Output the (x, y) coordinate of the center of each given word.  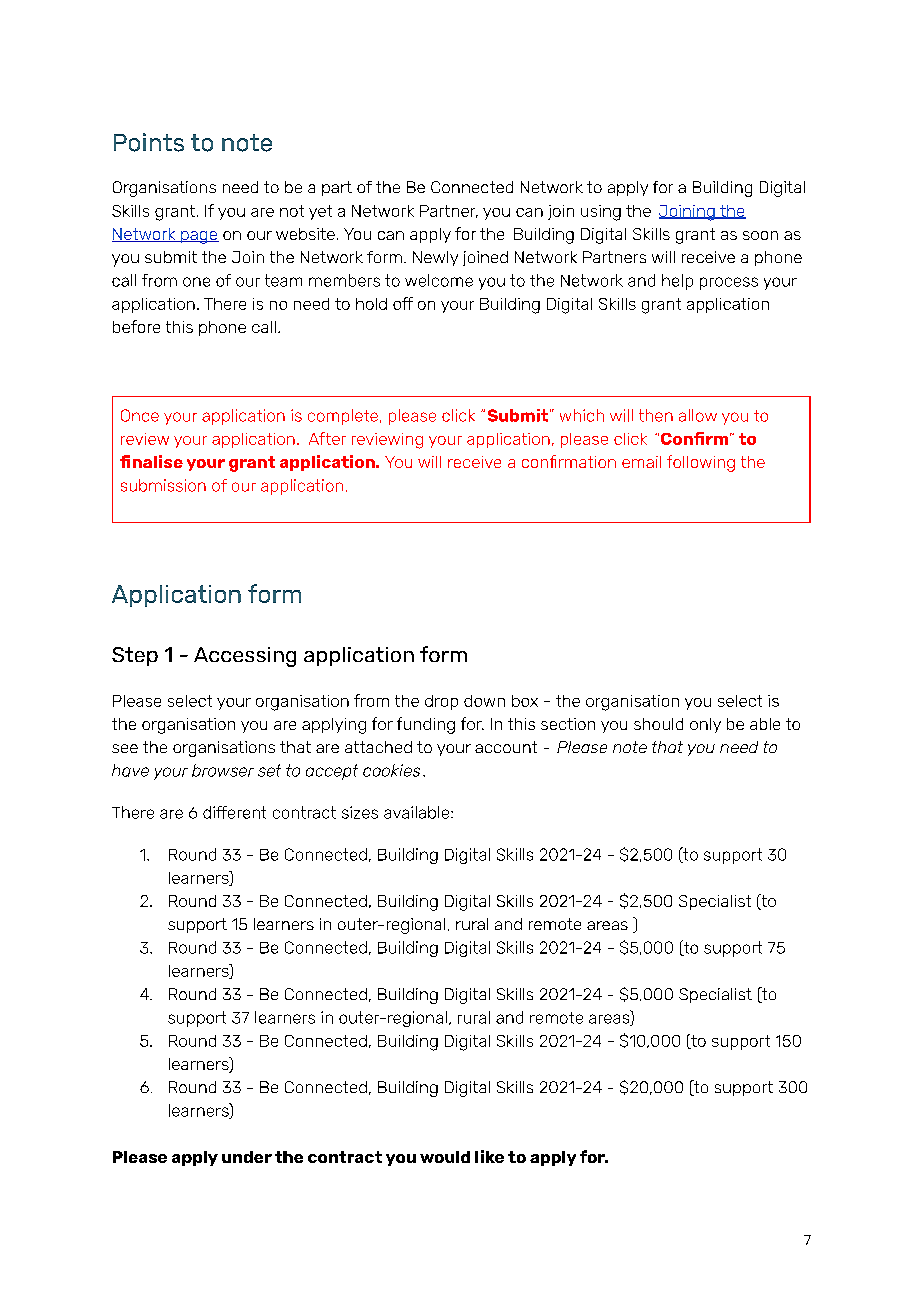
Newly (435, 258)
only (705, 725)
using (601, 213)
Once (140, 415)
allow (698, 415)
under (247, 1157)
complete (343, 417)
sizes (360, 812)
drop (441, 702)
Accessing (245, 657)
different (234, 812)
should (658, 724)
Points (149, 142)
